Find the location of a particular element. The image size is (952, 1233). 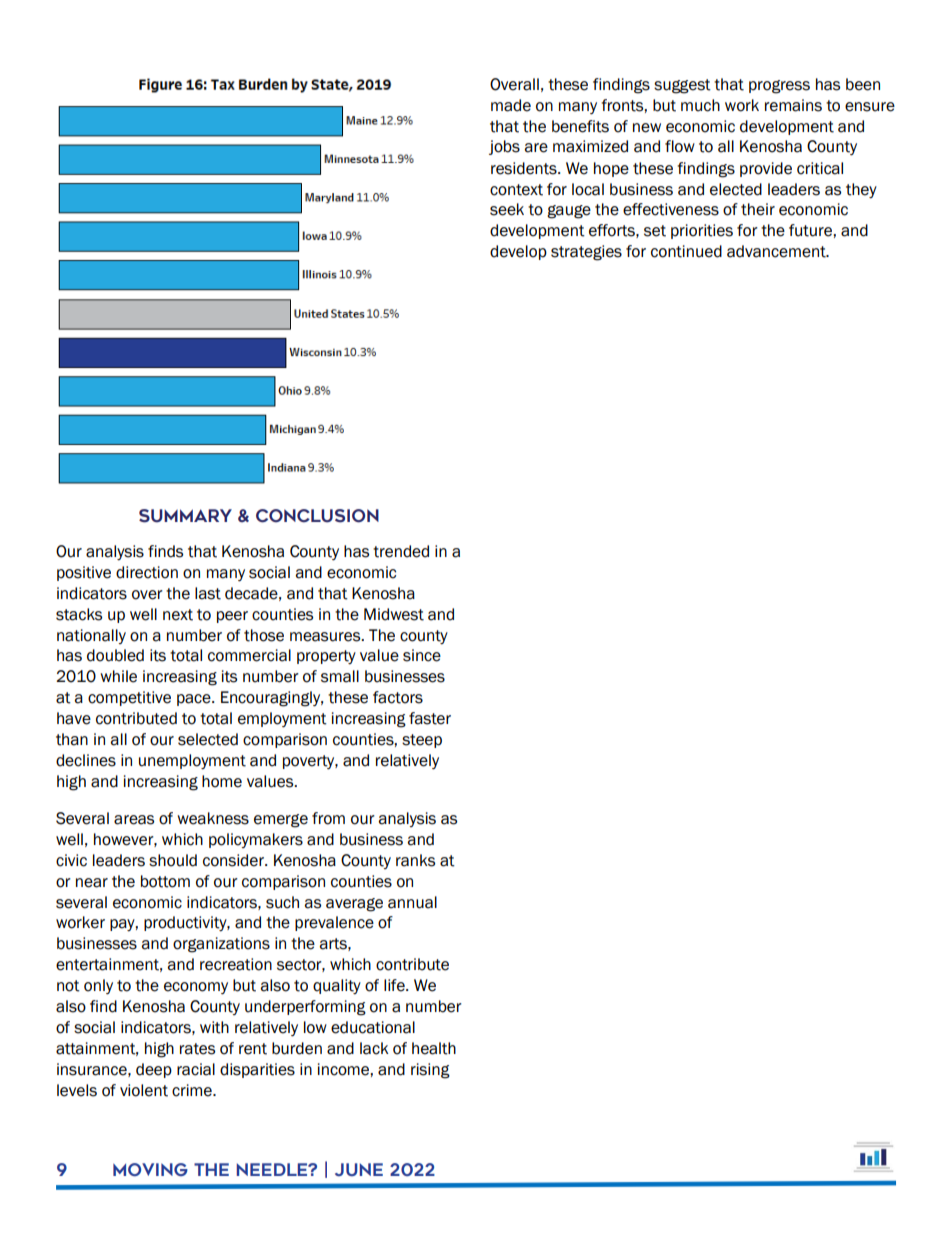

jobs is located at coordinates (504, 147).
